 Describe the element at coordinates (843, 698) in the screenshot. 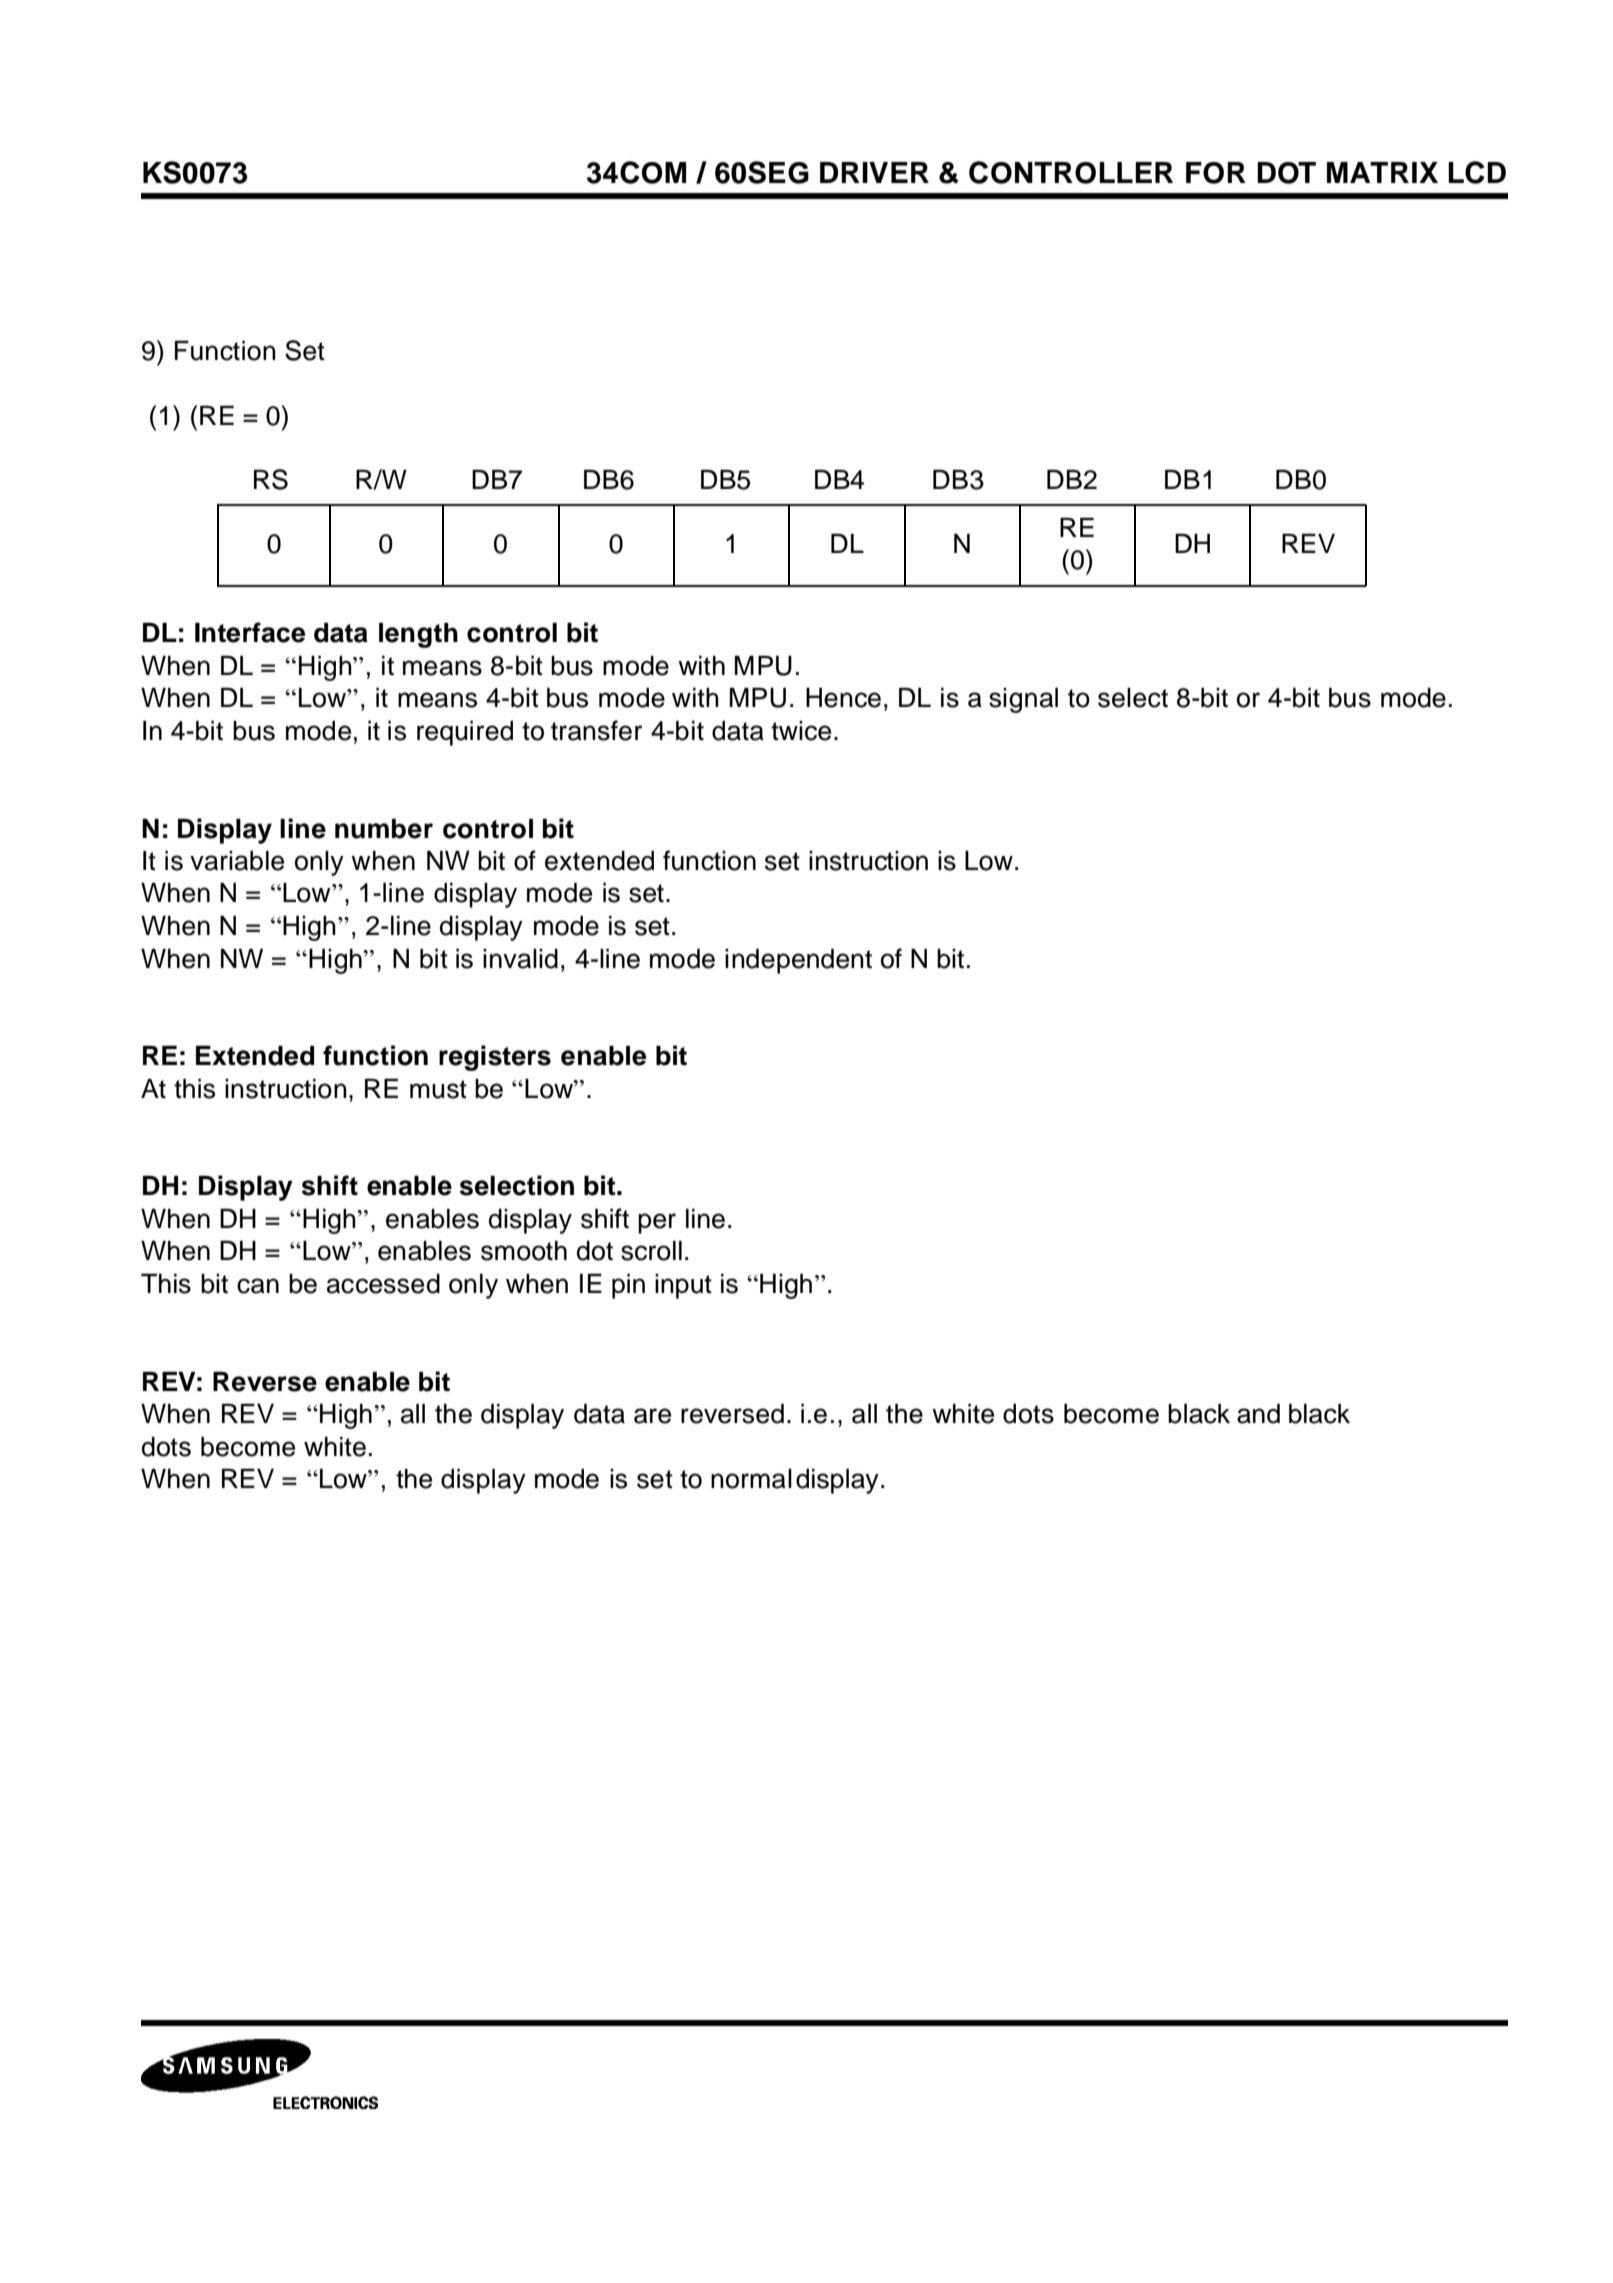

I see `Hence` at that location.
